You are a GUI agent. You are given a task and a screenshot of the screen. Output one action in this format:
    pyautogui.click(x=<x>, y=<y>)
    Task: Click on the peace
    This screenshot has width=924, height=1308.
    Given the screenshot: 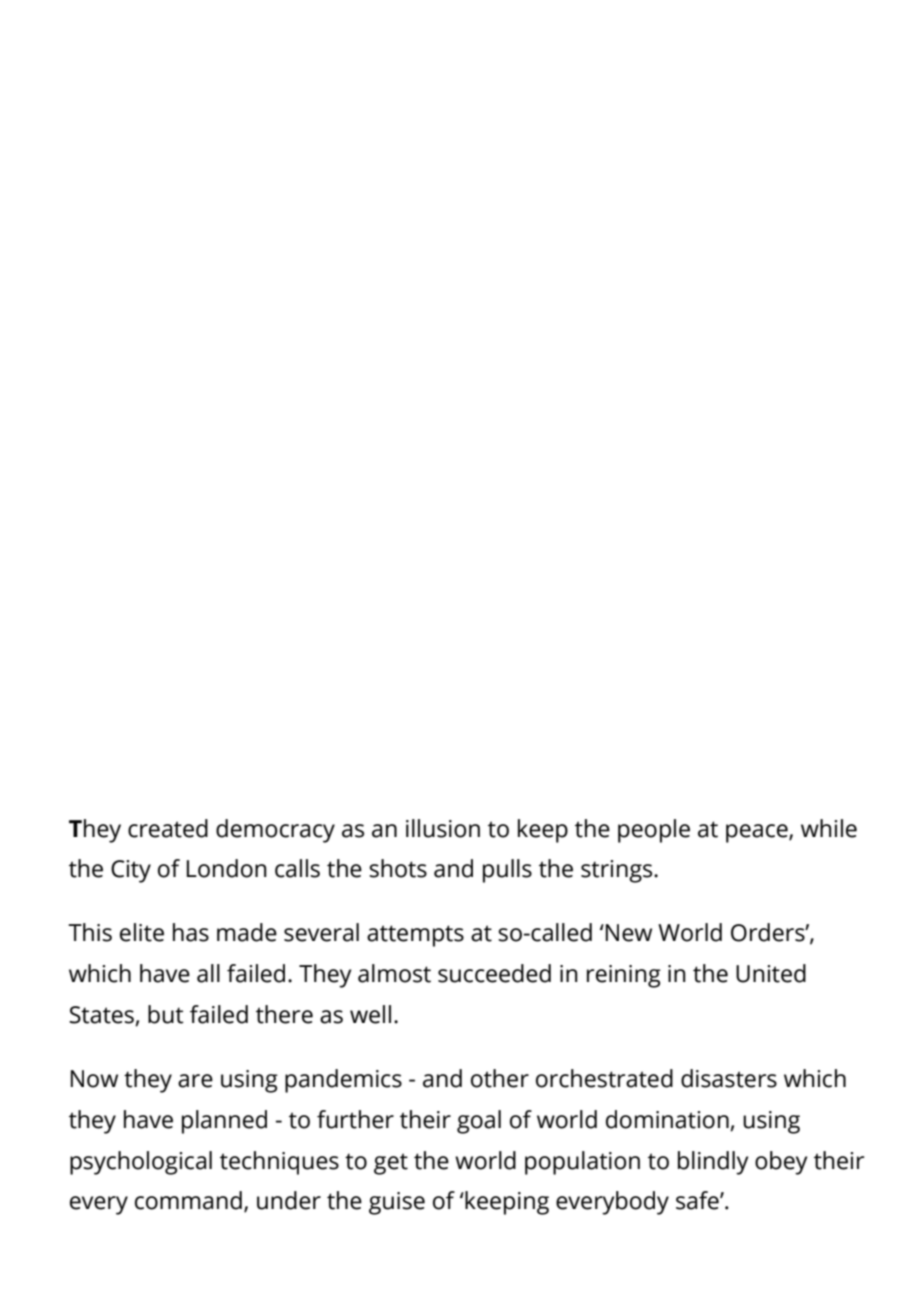 What is the action you would take?
    pyautogui.click(x=758, y=833)
